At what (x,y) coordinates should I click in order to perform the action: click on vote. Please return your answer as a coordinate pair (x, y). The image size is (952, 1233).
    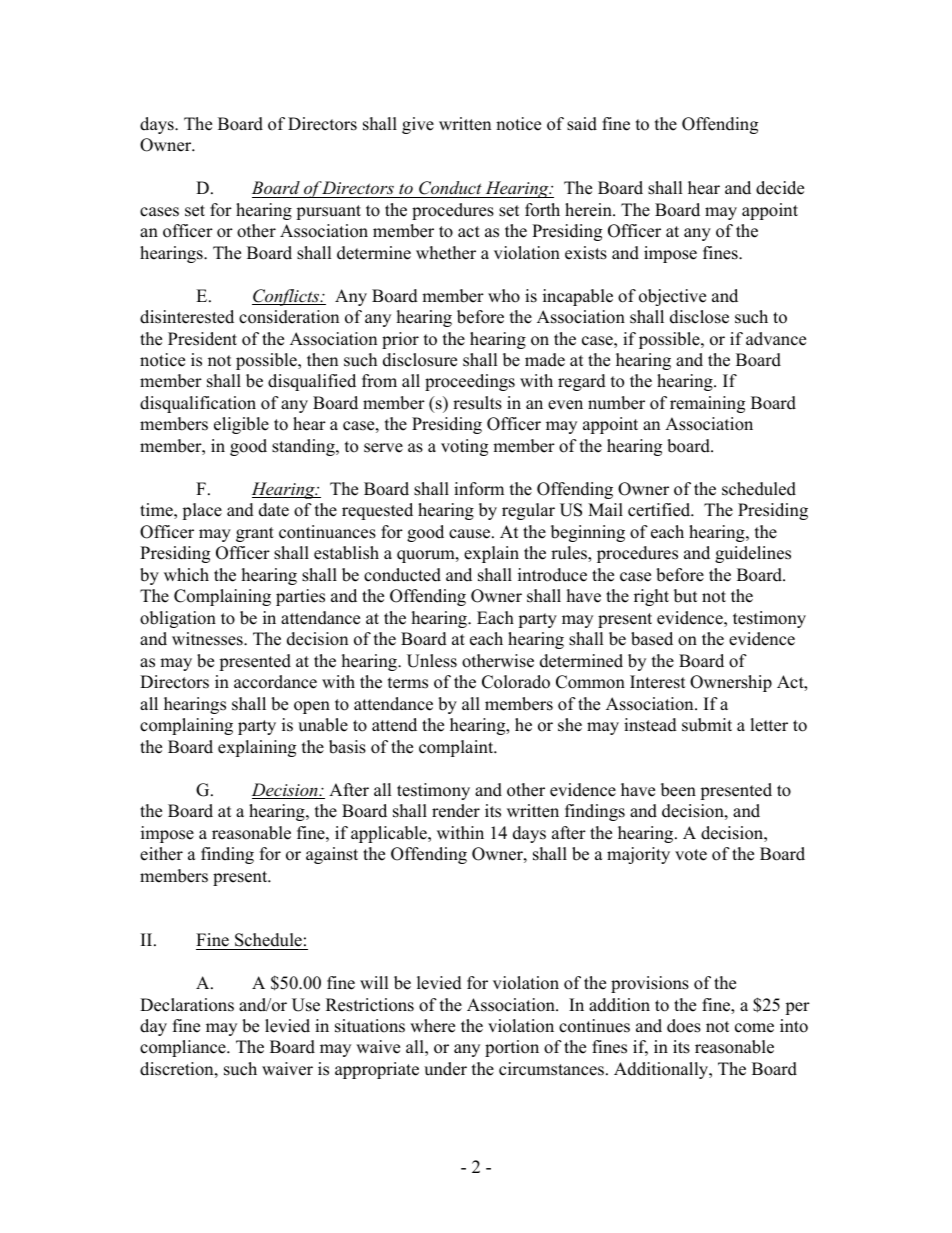
    Looking at the image, I should click on (691, 855).
